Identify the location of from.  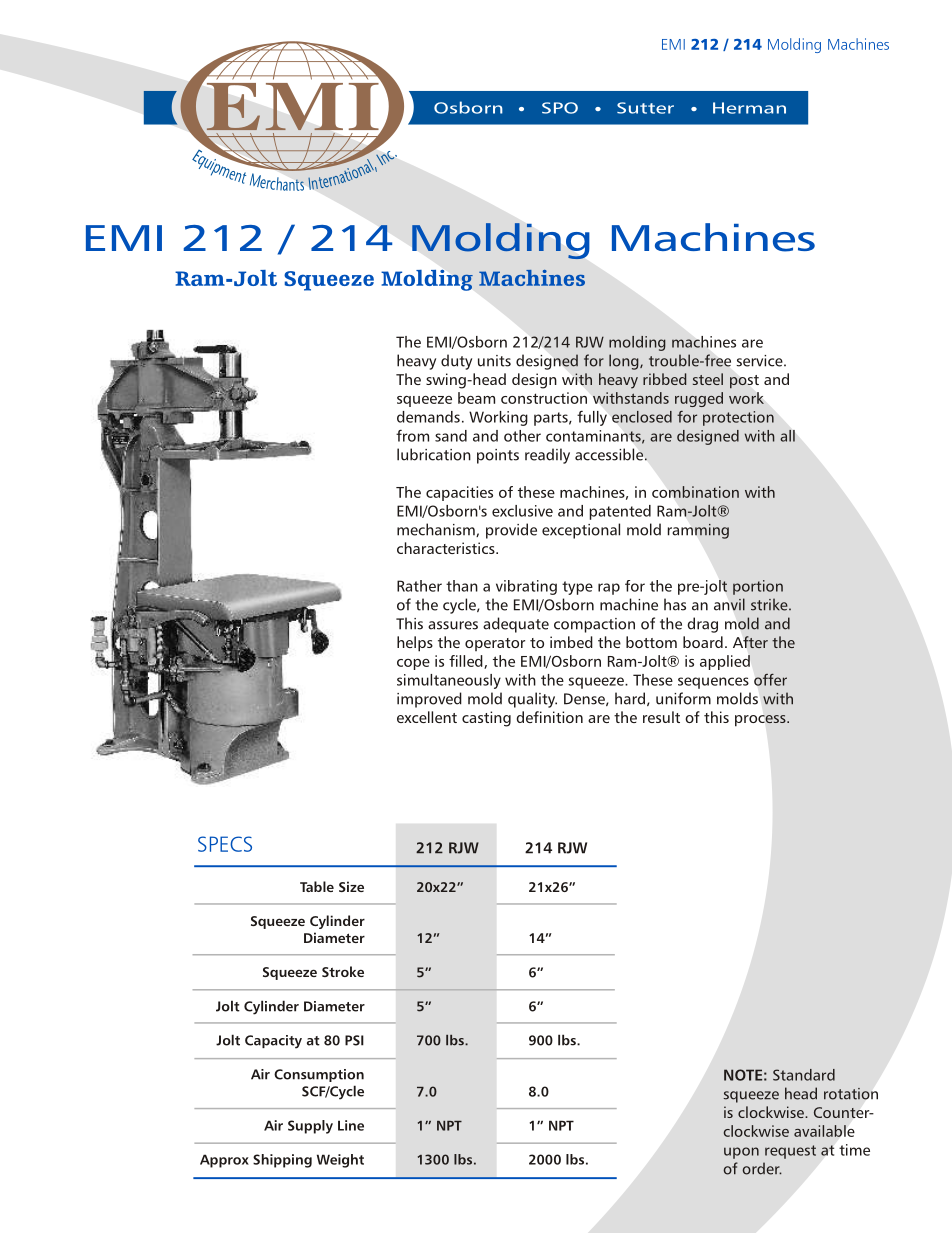
(412, 435).
